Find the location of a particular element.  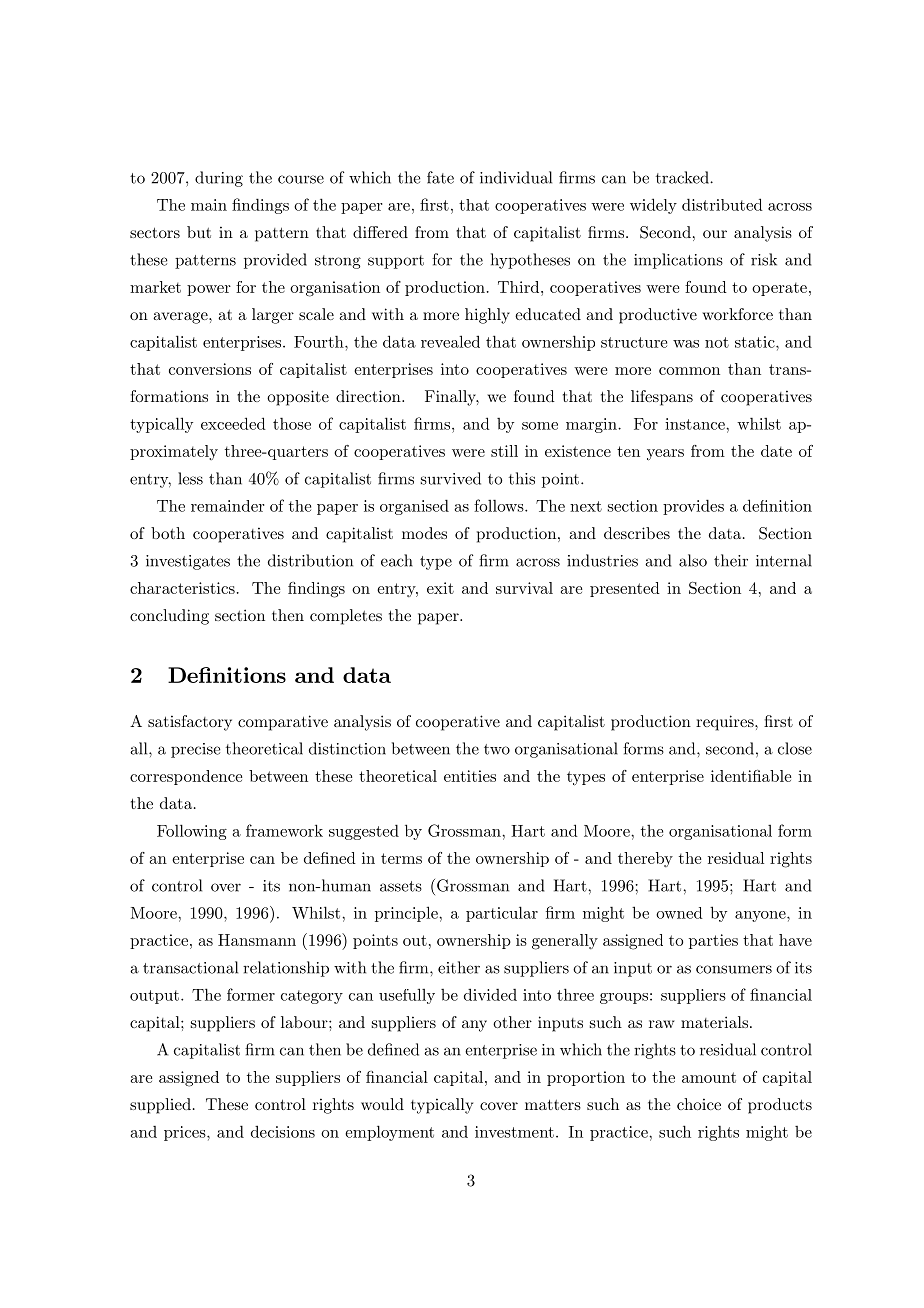

investment is located at coordinates (514, 1132).
